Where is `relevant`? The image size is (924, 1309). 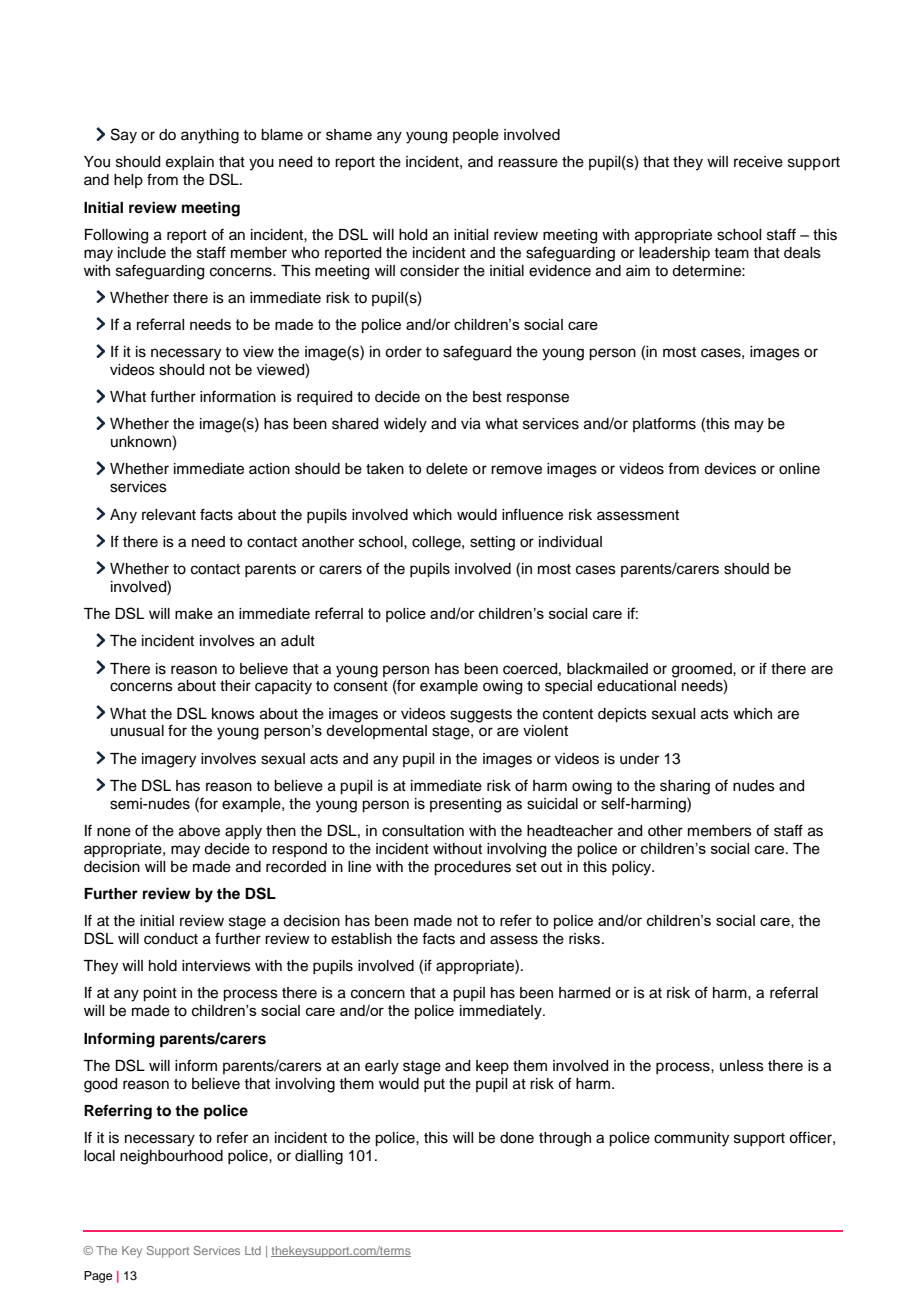 relevant is located at coordinates (169, 515).
